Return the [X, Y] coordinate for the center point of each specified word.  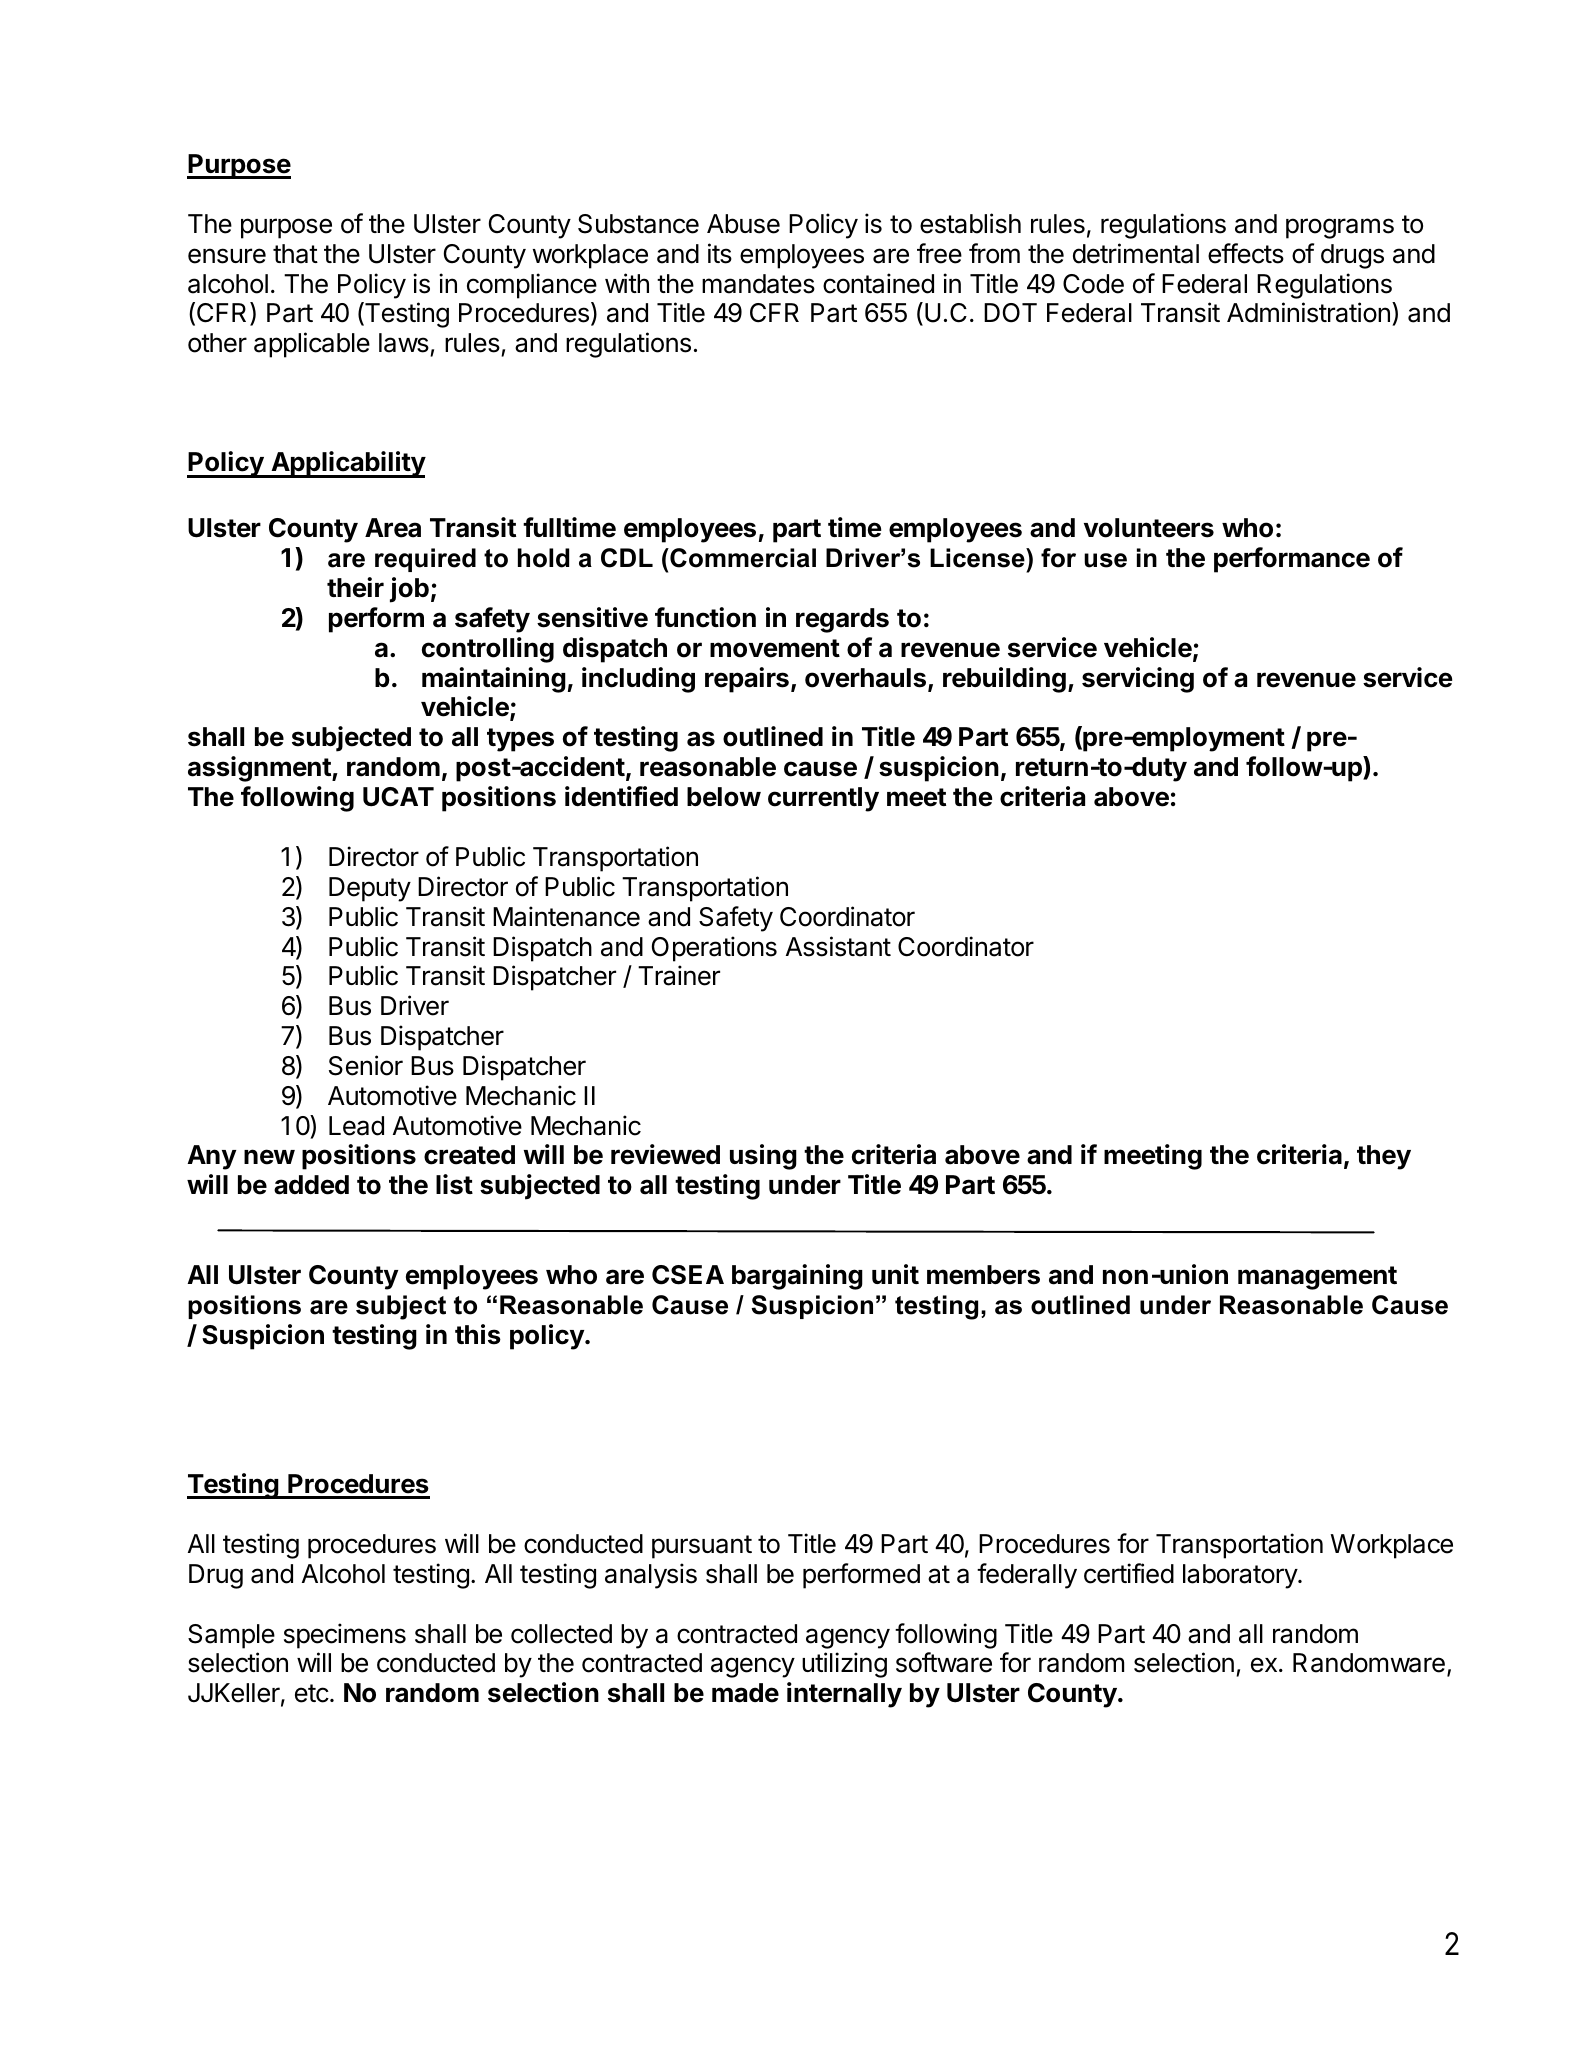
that [295, 254]
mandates [758, 284]
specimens [345, 1636]
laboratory [1241, 1576]
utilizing [844, 1665]
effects [1246, 253]
